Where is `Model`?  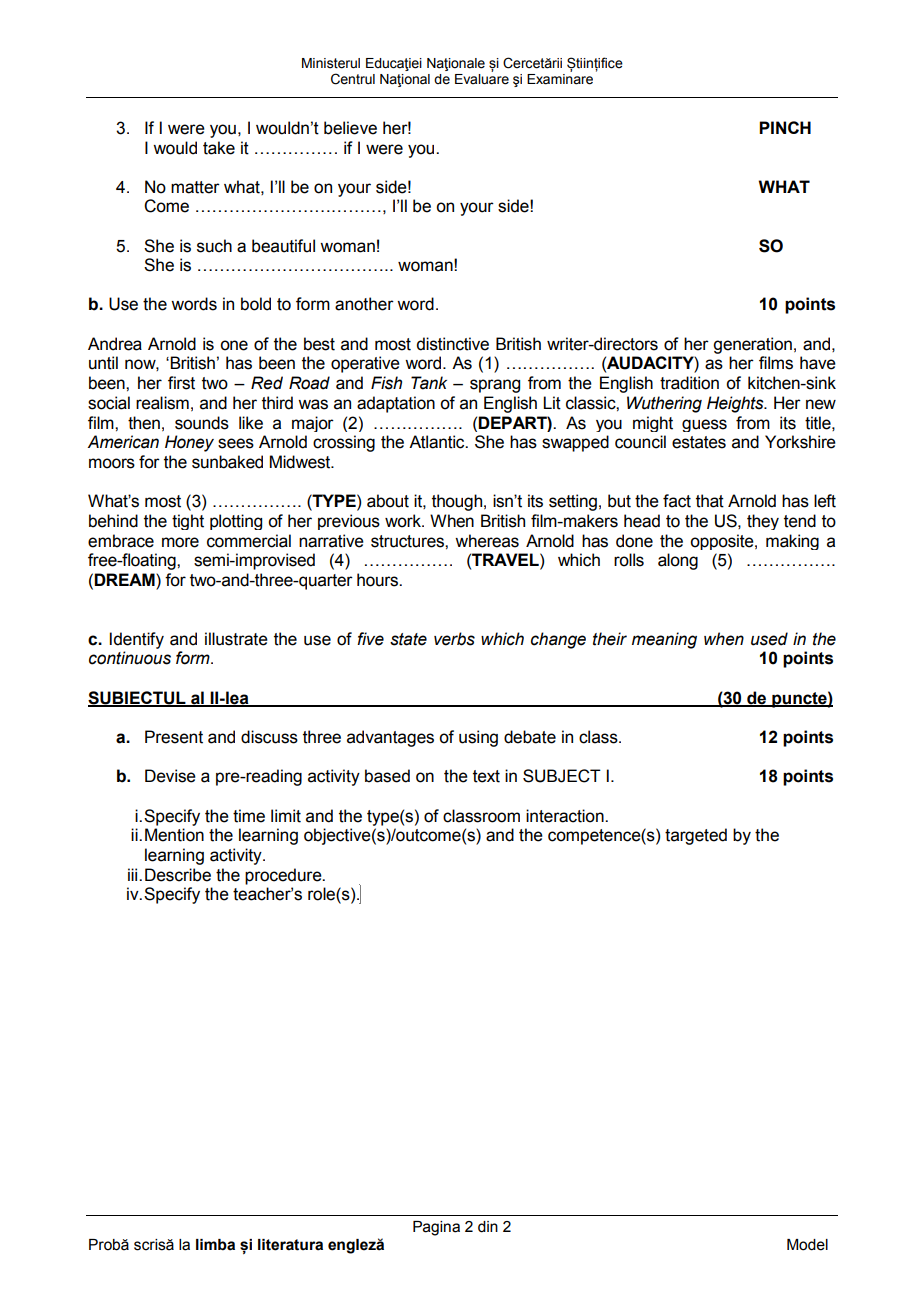
Model is located at coordinates (807, 1245).
